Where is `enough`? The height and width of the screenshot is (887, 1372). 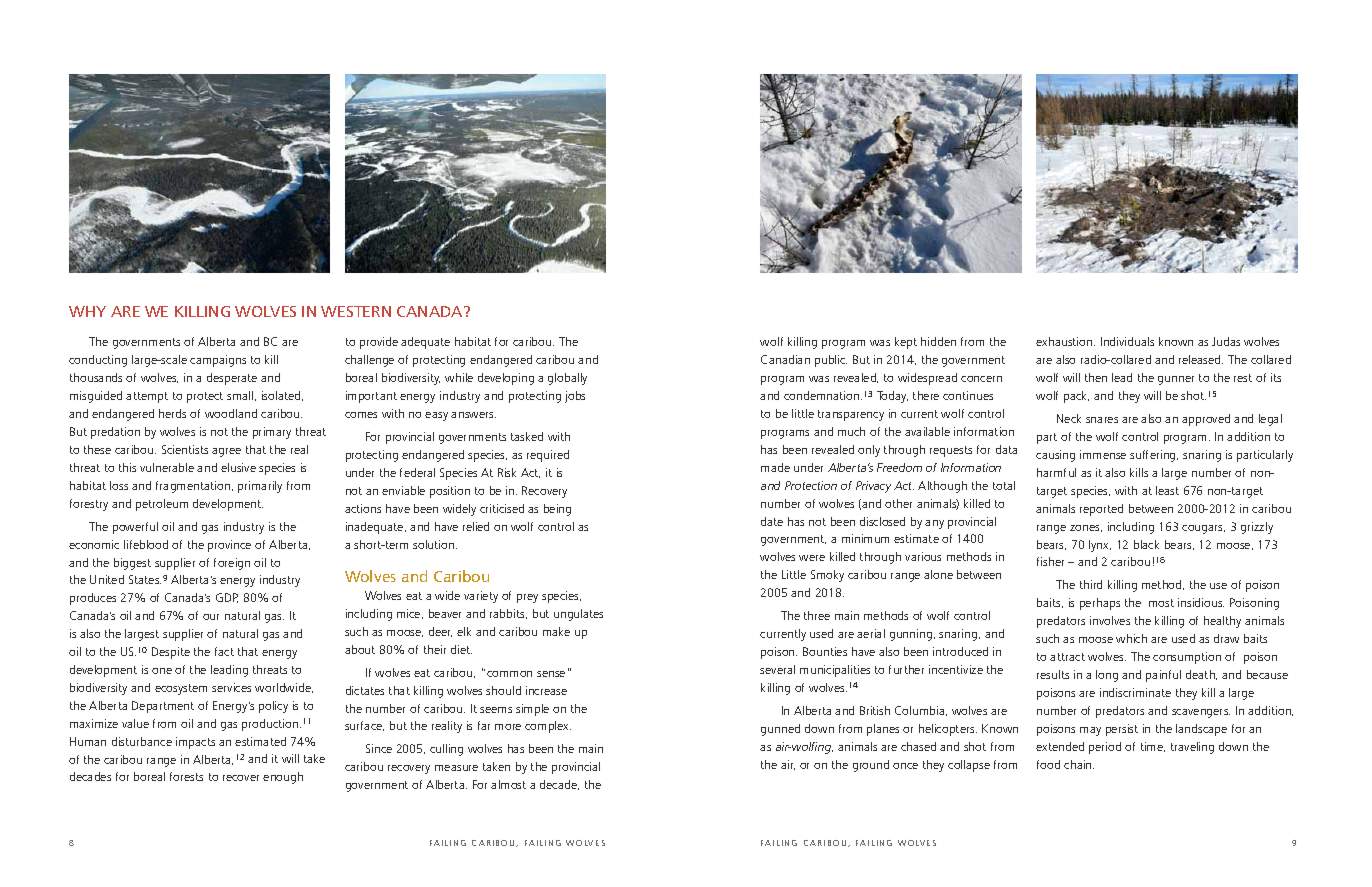 enough is located at coordinates (283, 778).
